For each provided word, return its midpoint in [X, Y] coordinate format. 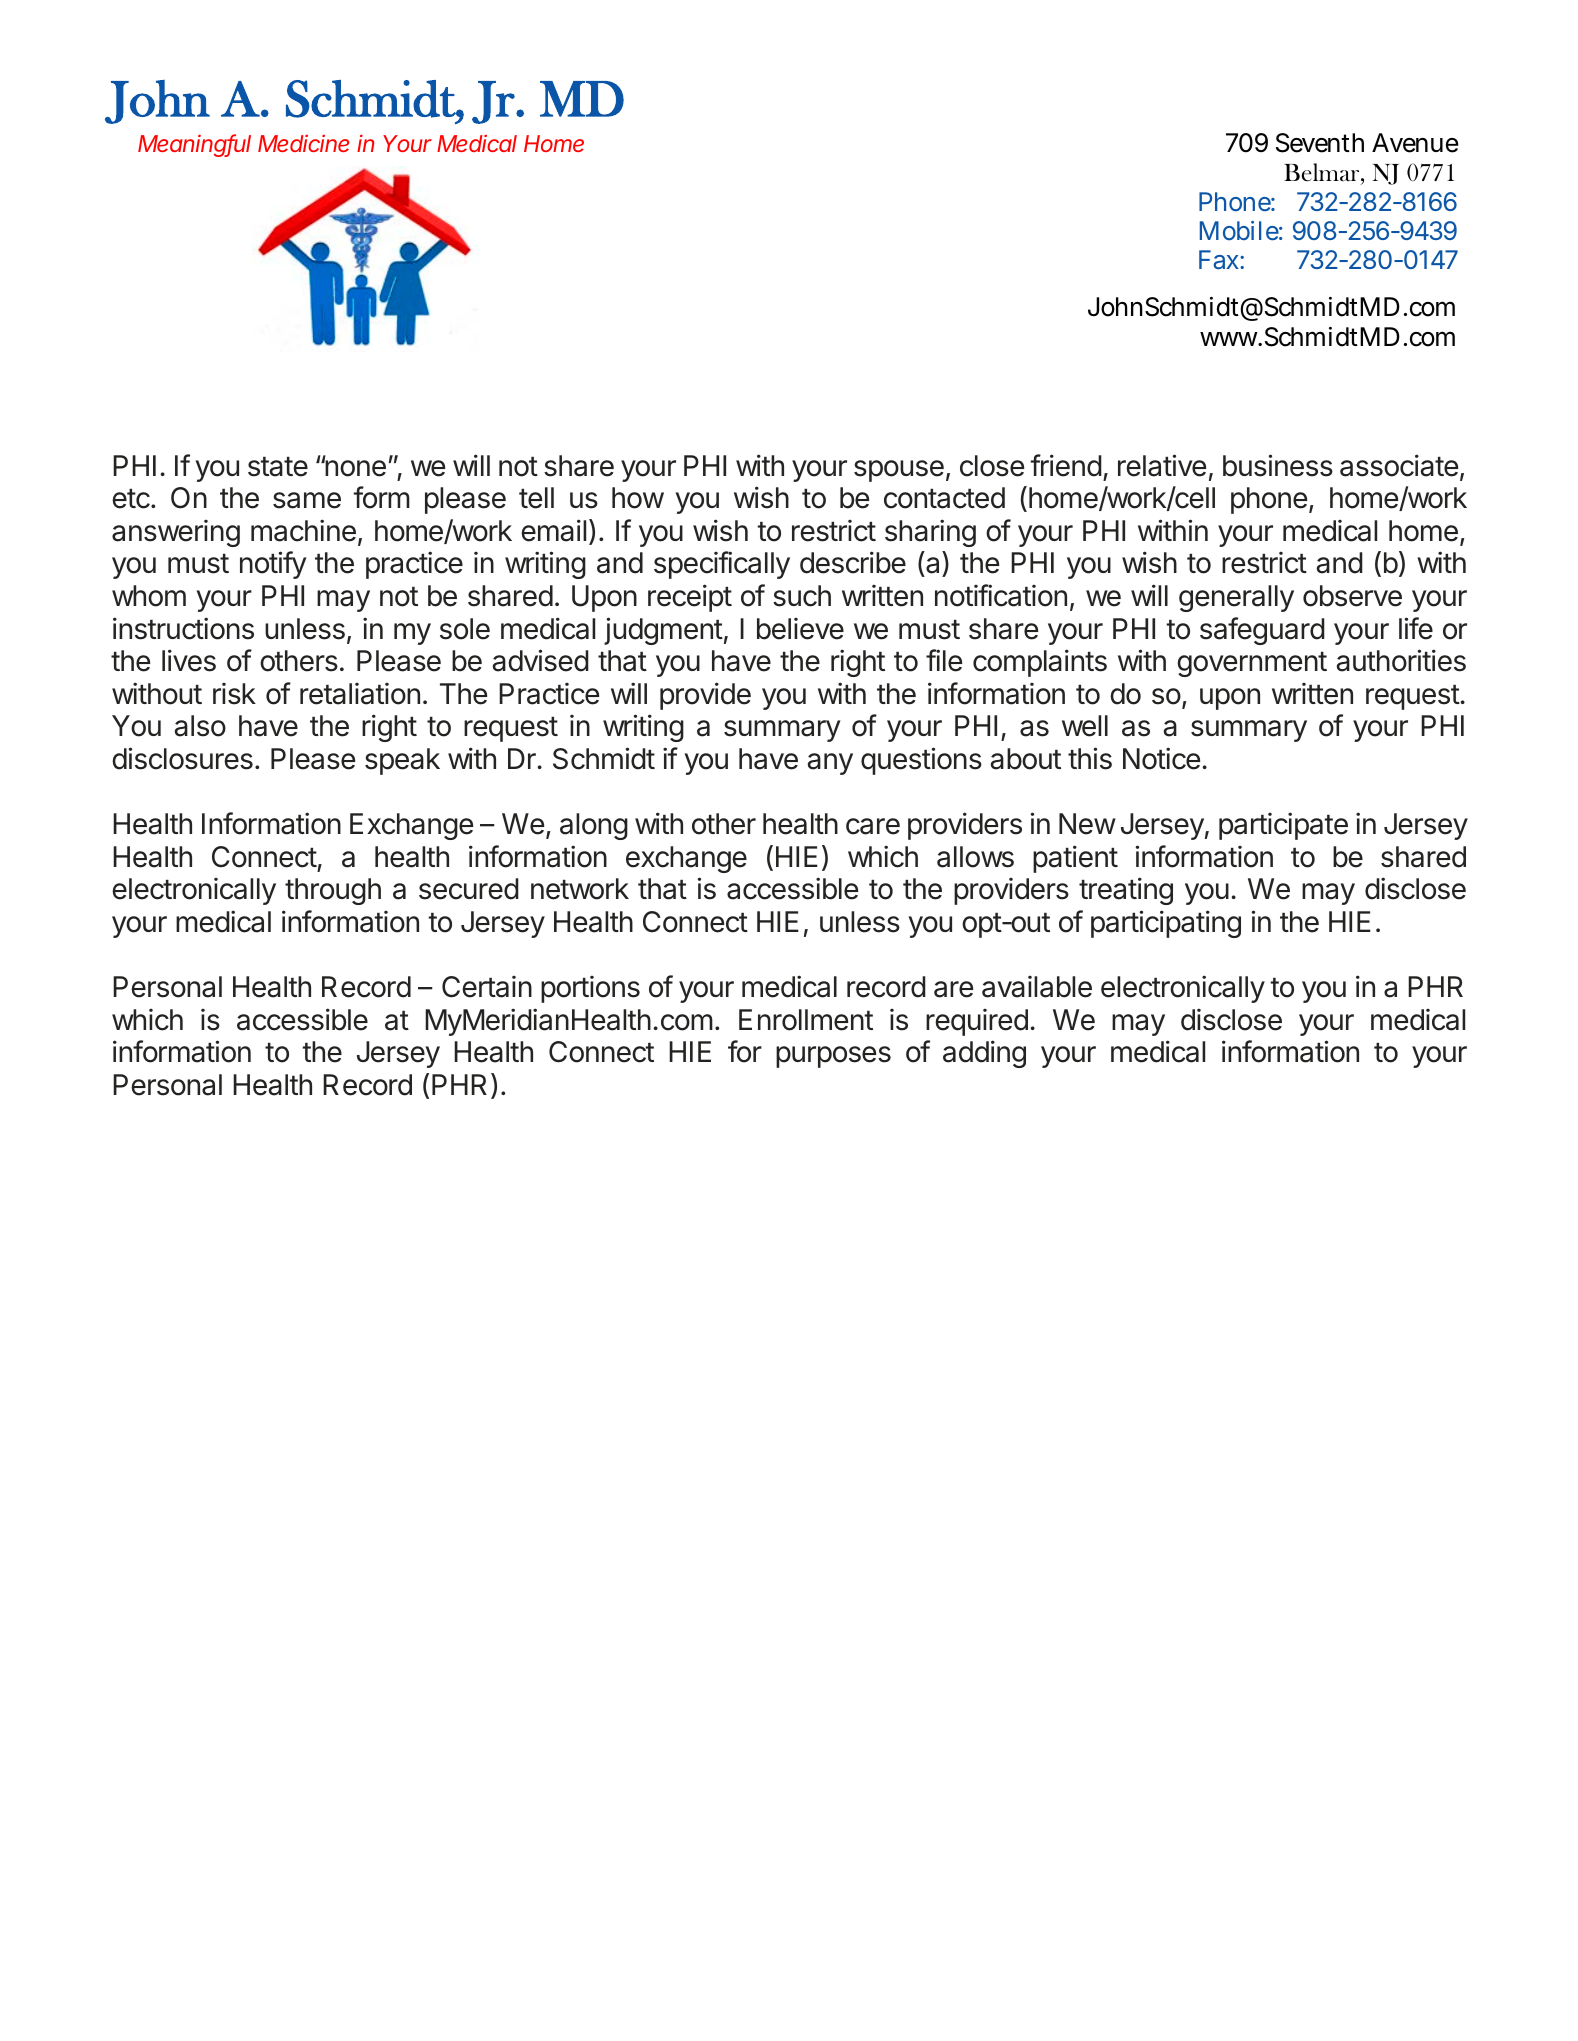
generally [1236, 598]
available [1037, 987]
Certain [487, 987]
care [873, 826]
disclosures [182, 758]
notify [273, 565]
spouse [899, 471]
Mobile [1239, 230]
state [278, 467]
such [802, 596]
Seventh [1320, 143]
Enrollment [806, 1020]
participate [1283, 826]
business [1278, 465]
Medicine [303, 143]
